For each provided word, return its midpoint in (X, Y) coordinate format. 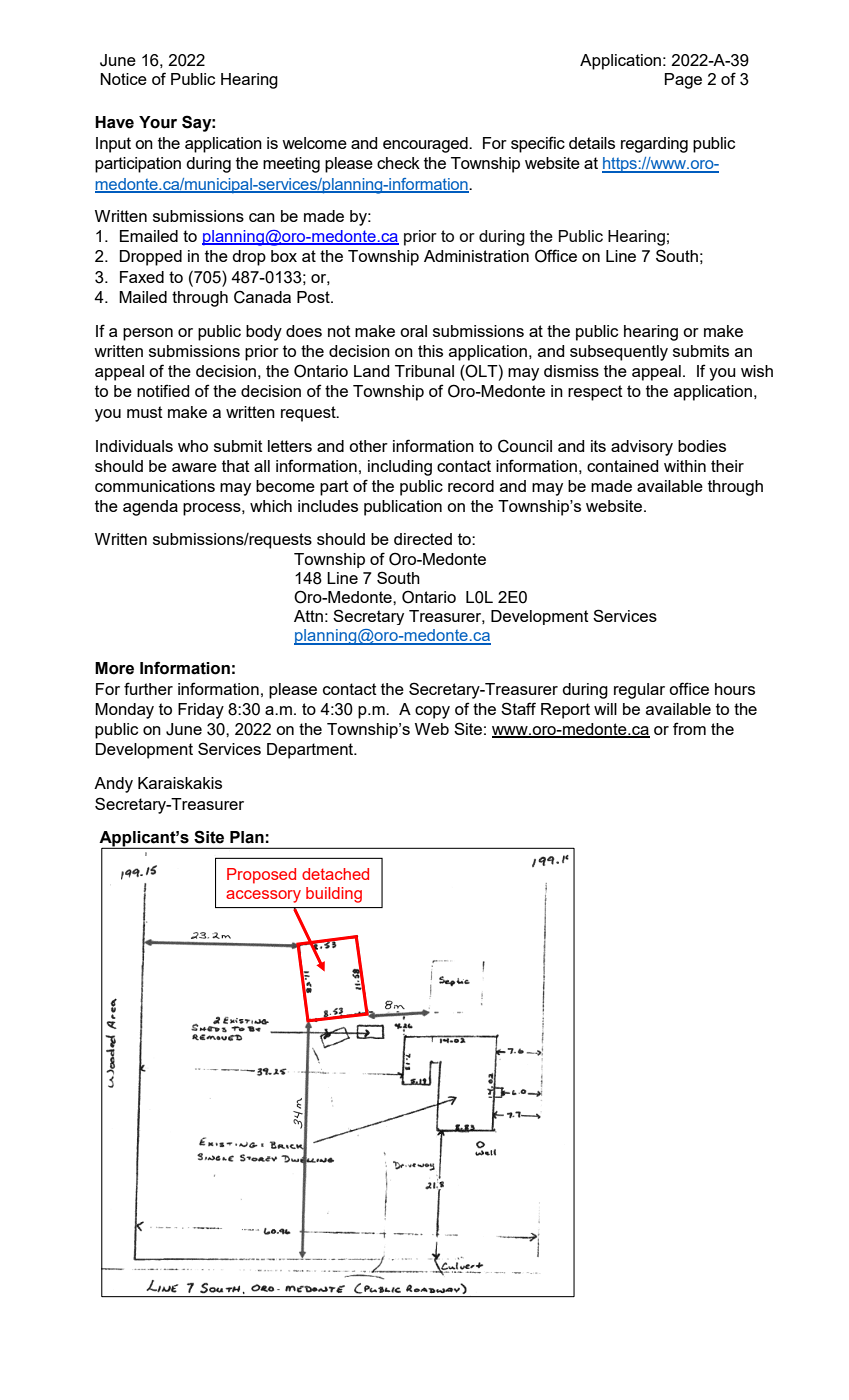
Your (158, 122)
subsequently (619, 353)
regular (639, 691)
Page (683, 81)
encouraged (426, 145)
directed (423, 539)
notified (163, 390)
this (430, 351)
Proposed (261, 876)
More (114, 668)
